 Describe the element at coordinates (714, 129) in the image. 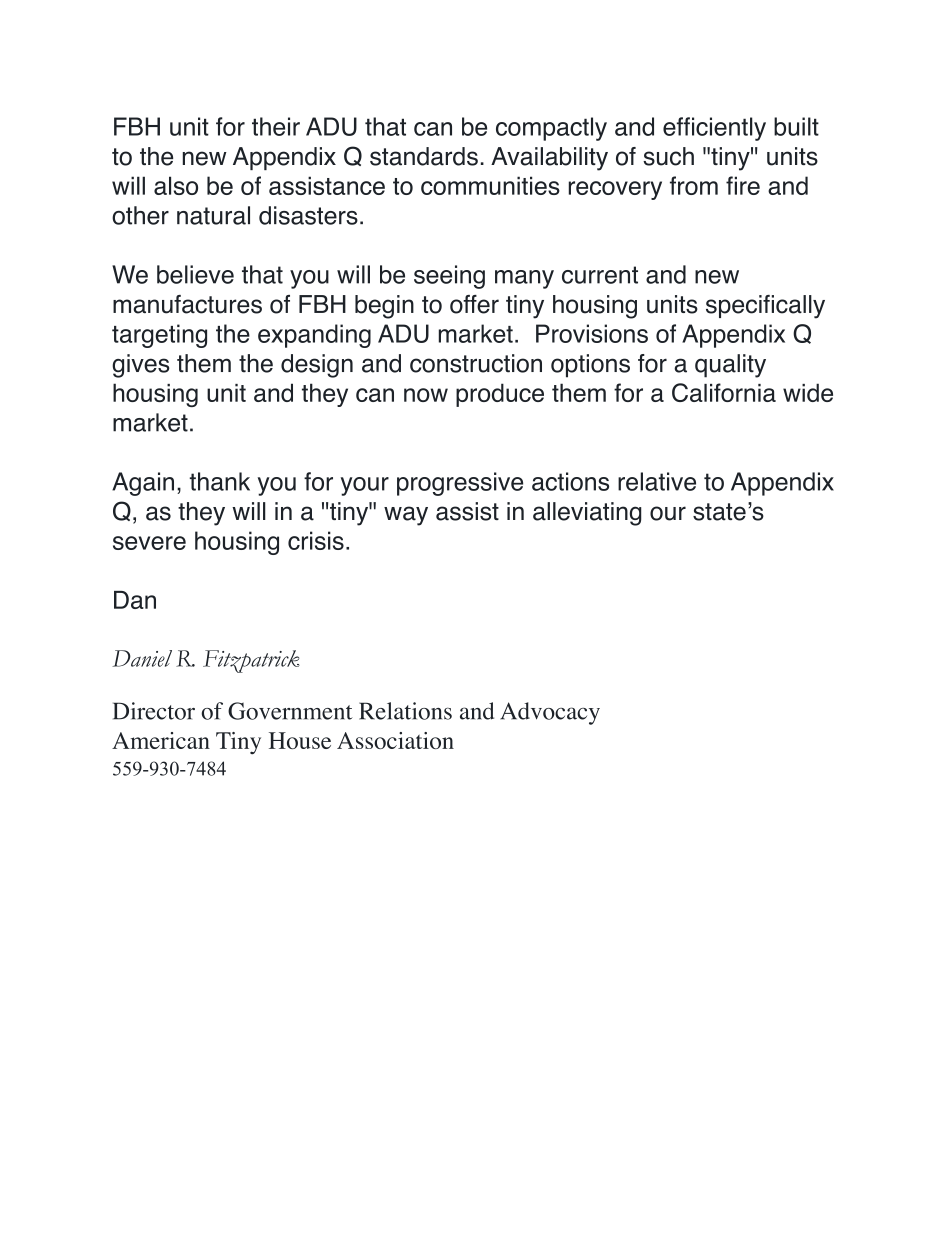

I see `efficiently` at that location.
